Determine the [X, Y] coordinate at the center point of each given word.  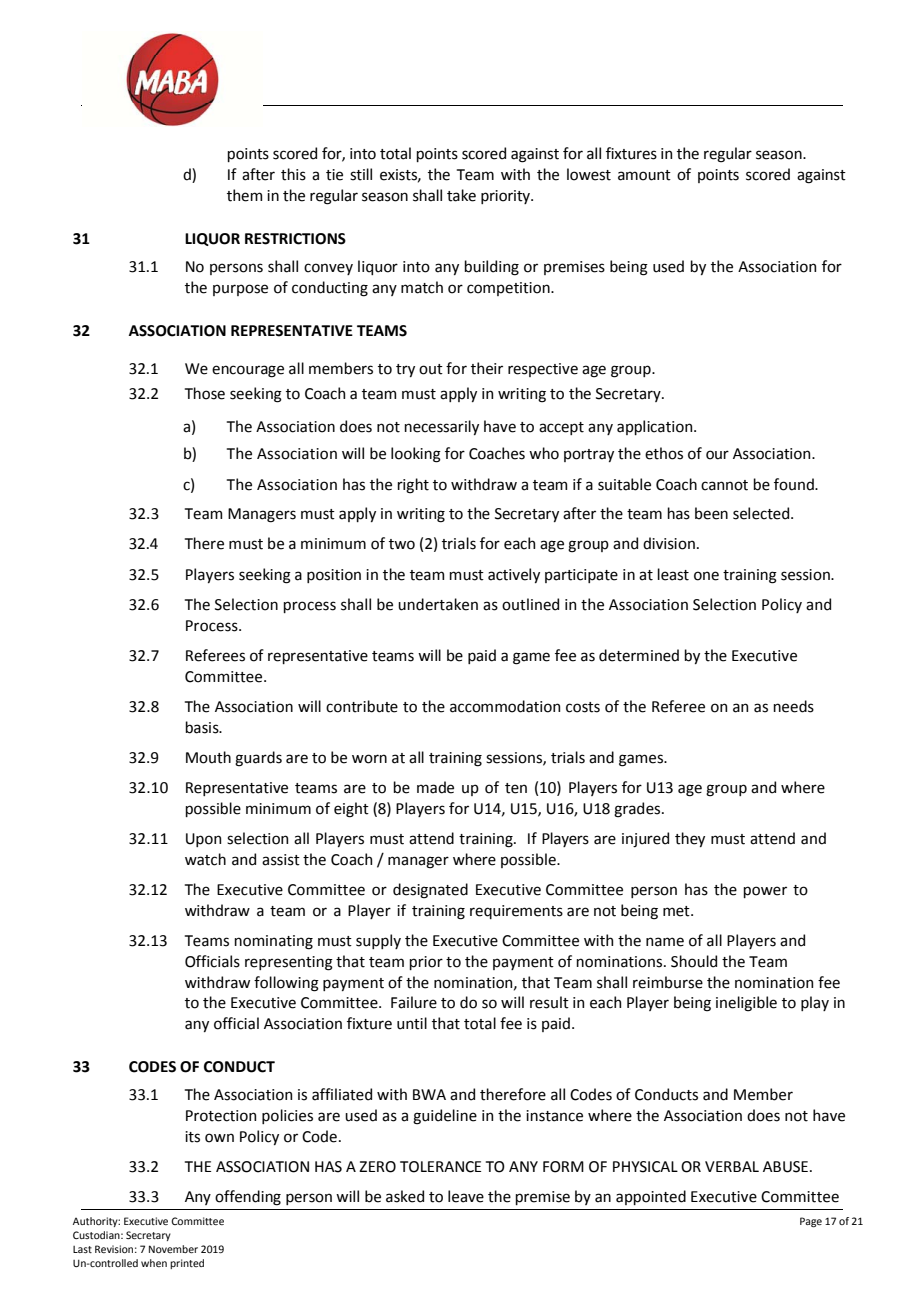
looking [416, 455]
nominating [273, 942]
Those [205, 393]
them [244, 195]
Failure [414, 1002]
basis [203, 727]
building [491, 268]
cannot [724, 485]
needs [793, 706]
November [173, 1249]
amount [644, 175]
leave [466, 1196]
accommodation [505, 706]
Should [694, 961]
